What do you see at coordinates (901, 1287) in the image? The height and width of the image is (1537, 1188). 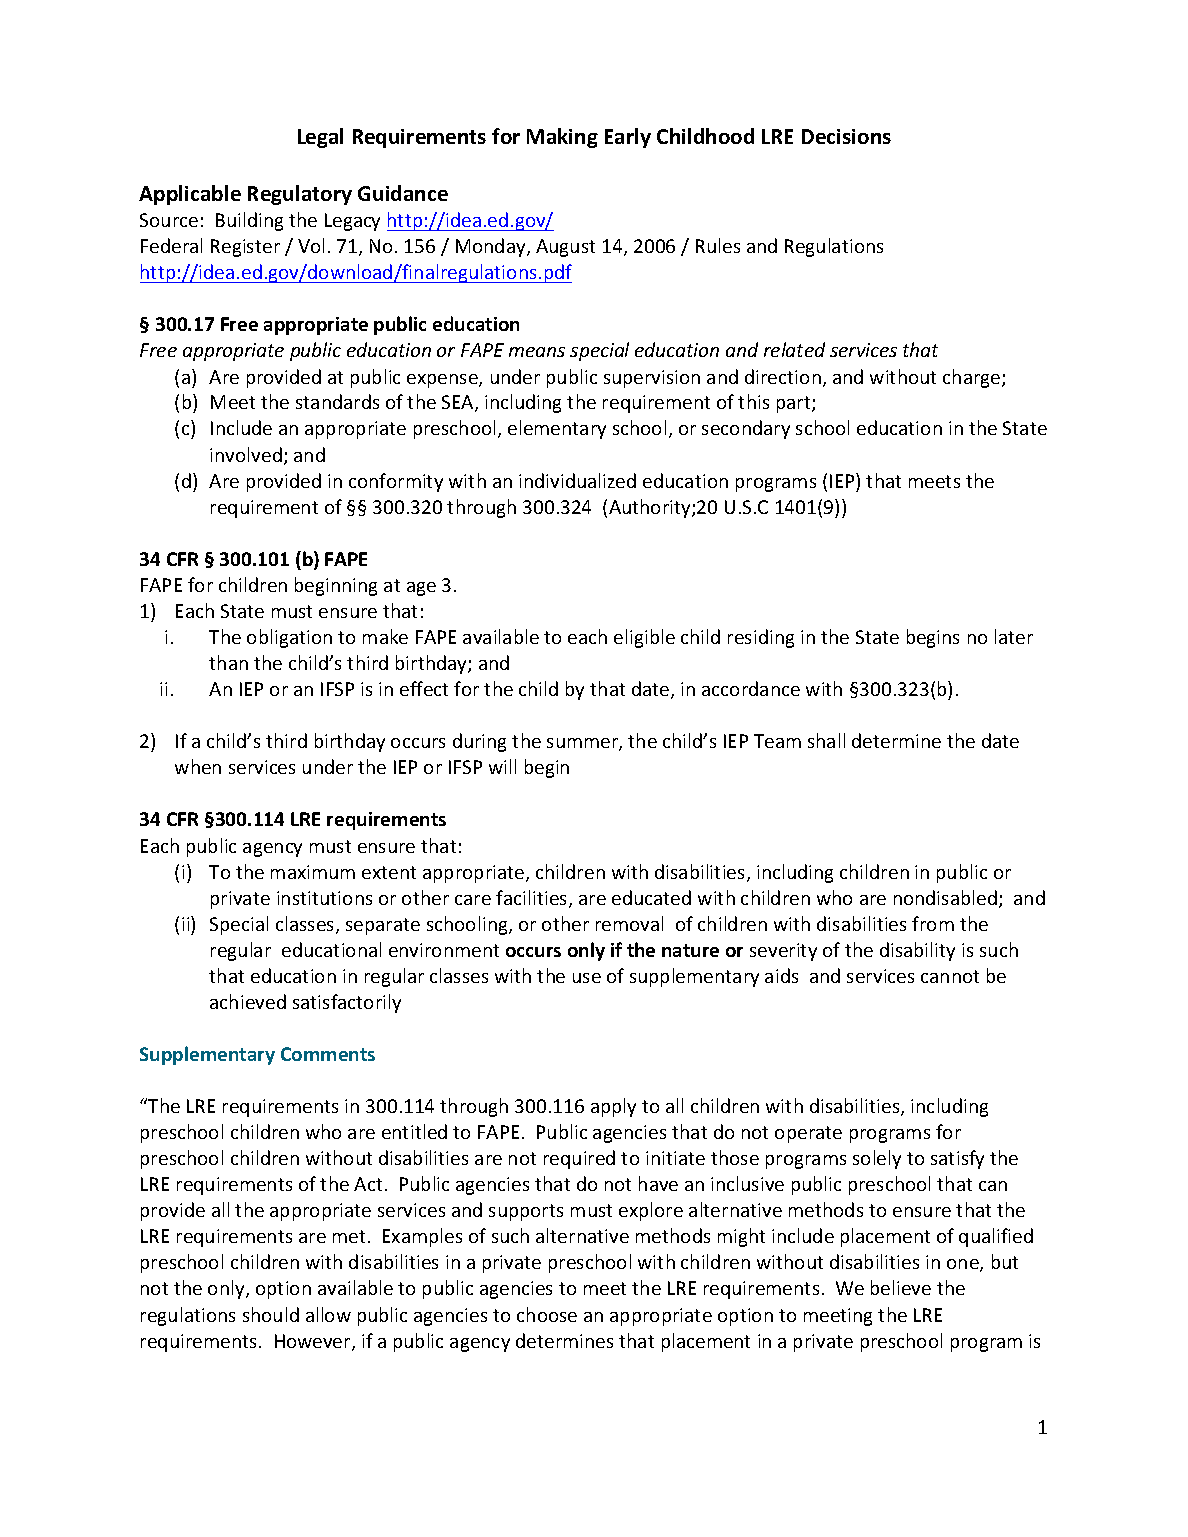 I see `believe` at bounding box center [901, 1287].
